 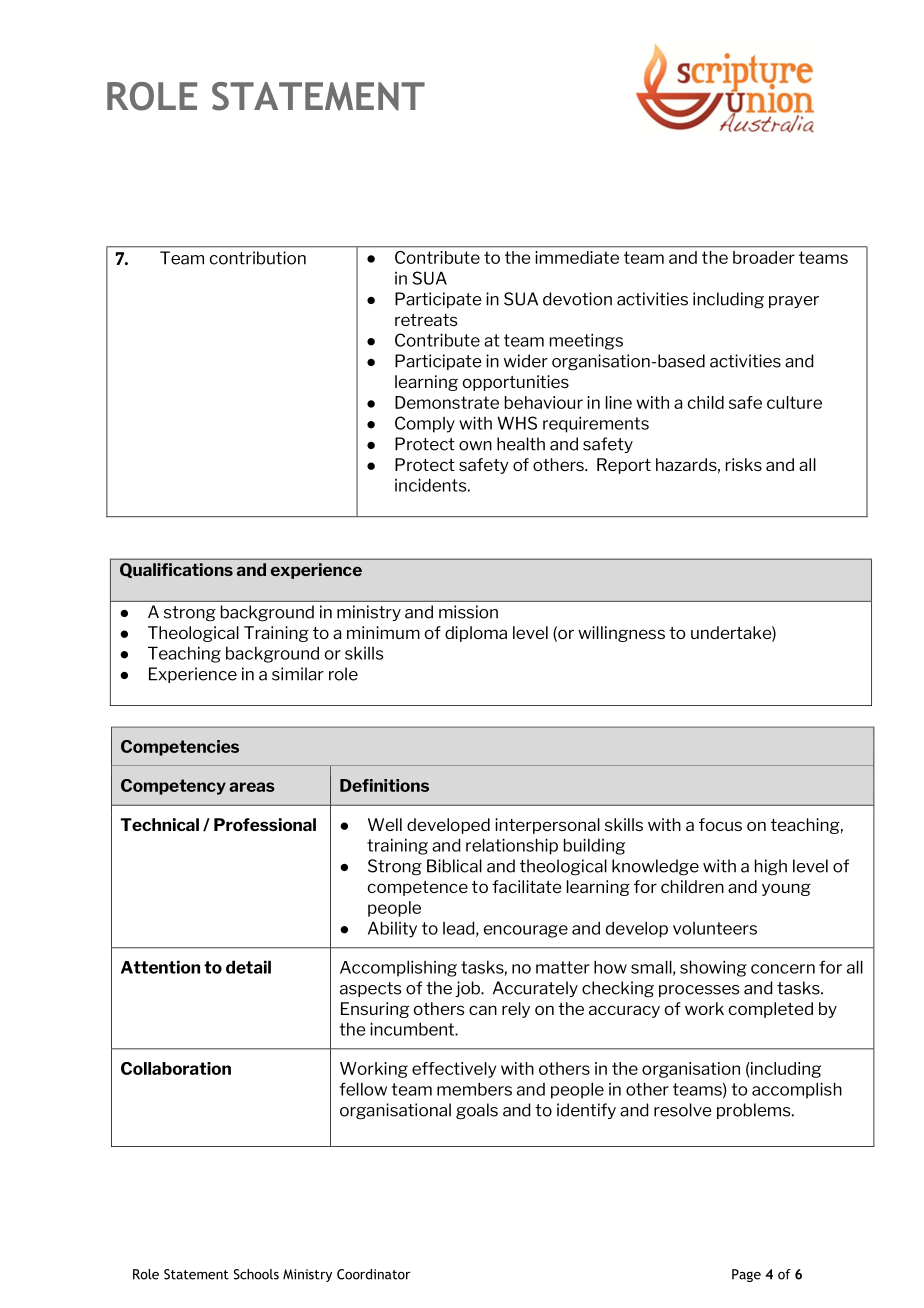 I want to click on broader, so click(x=764, y=257).
